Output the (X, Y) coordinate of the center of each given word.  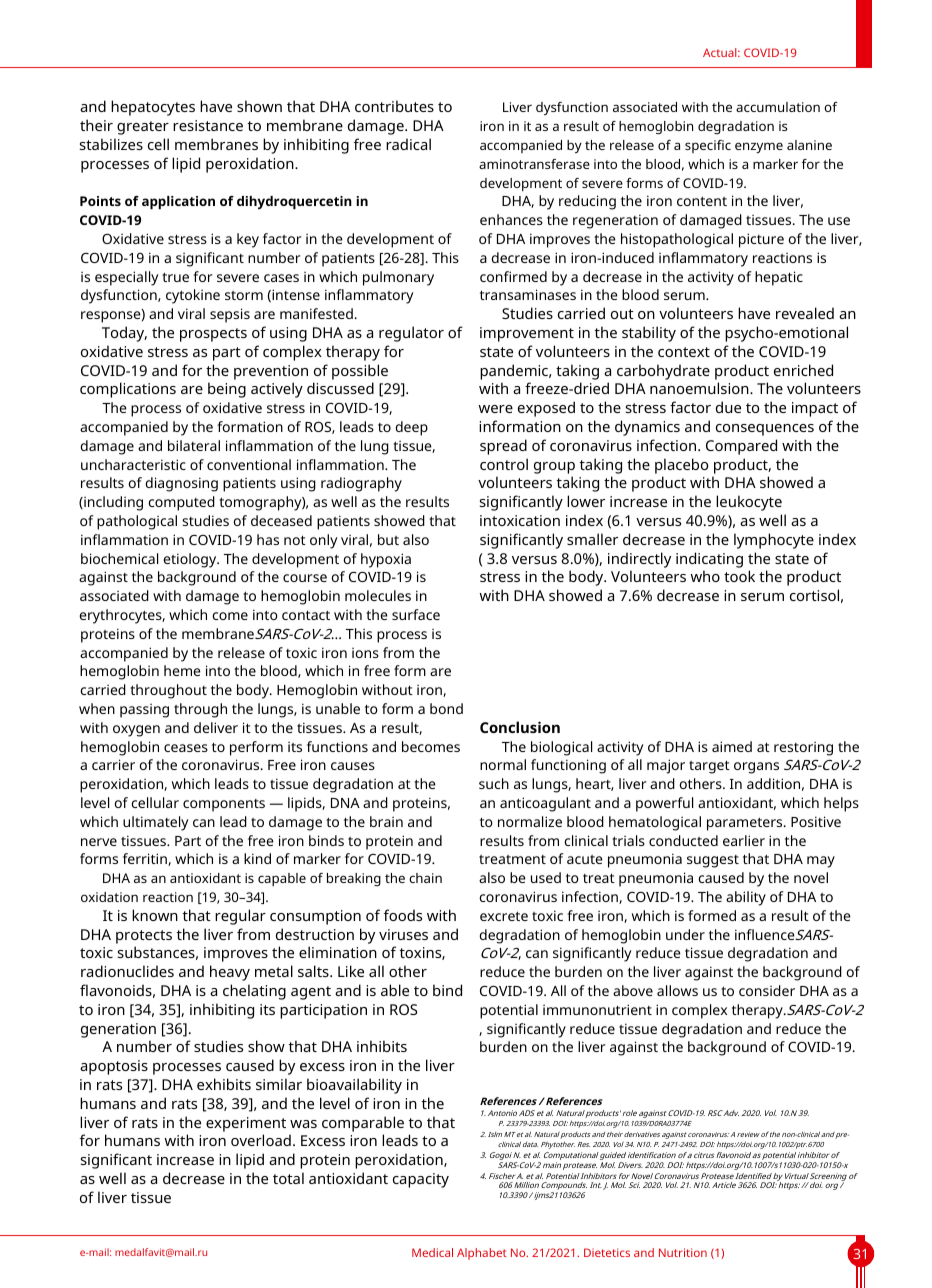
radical (408, 144)
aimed (732, 746)
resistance (208, 125)
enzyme (759, 147)
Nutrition (683, 1252)
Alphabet (482, 1254)
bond (446, 708)
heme (182, 670)
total (288, 1178)
